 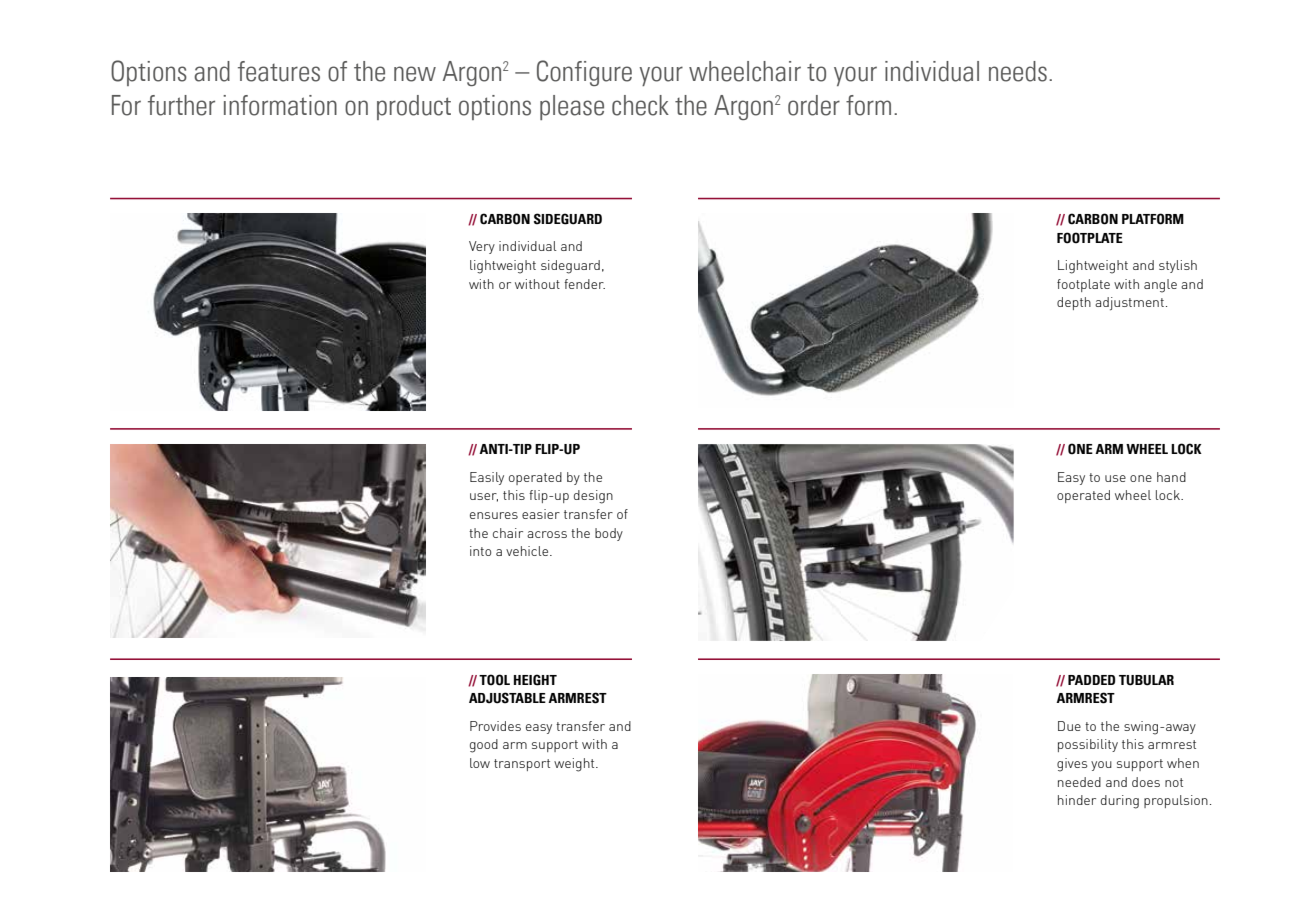 I want to click on hand, so click(x=1171, y=477).
